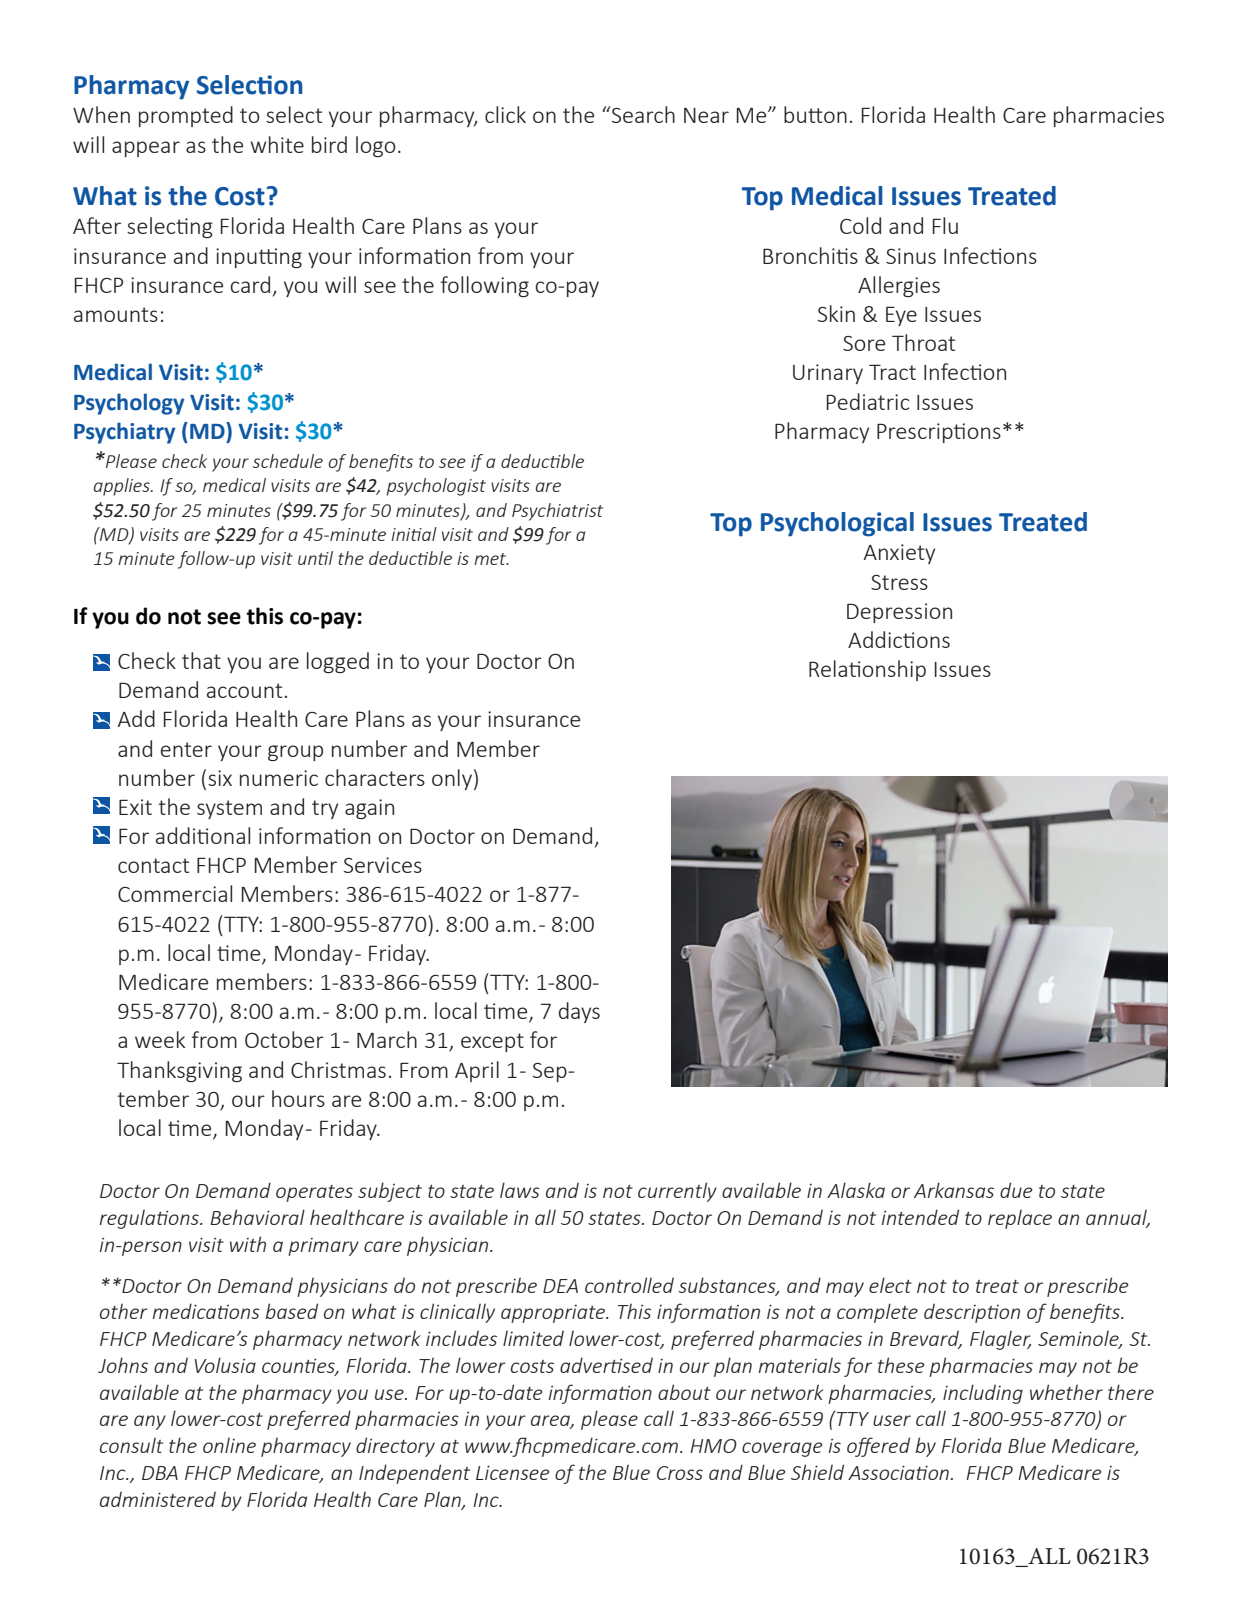  Describe the element at coordinates (677, 1192) in the screenshot. I see `currently` at that location.
